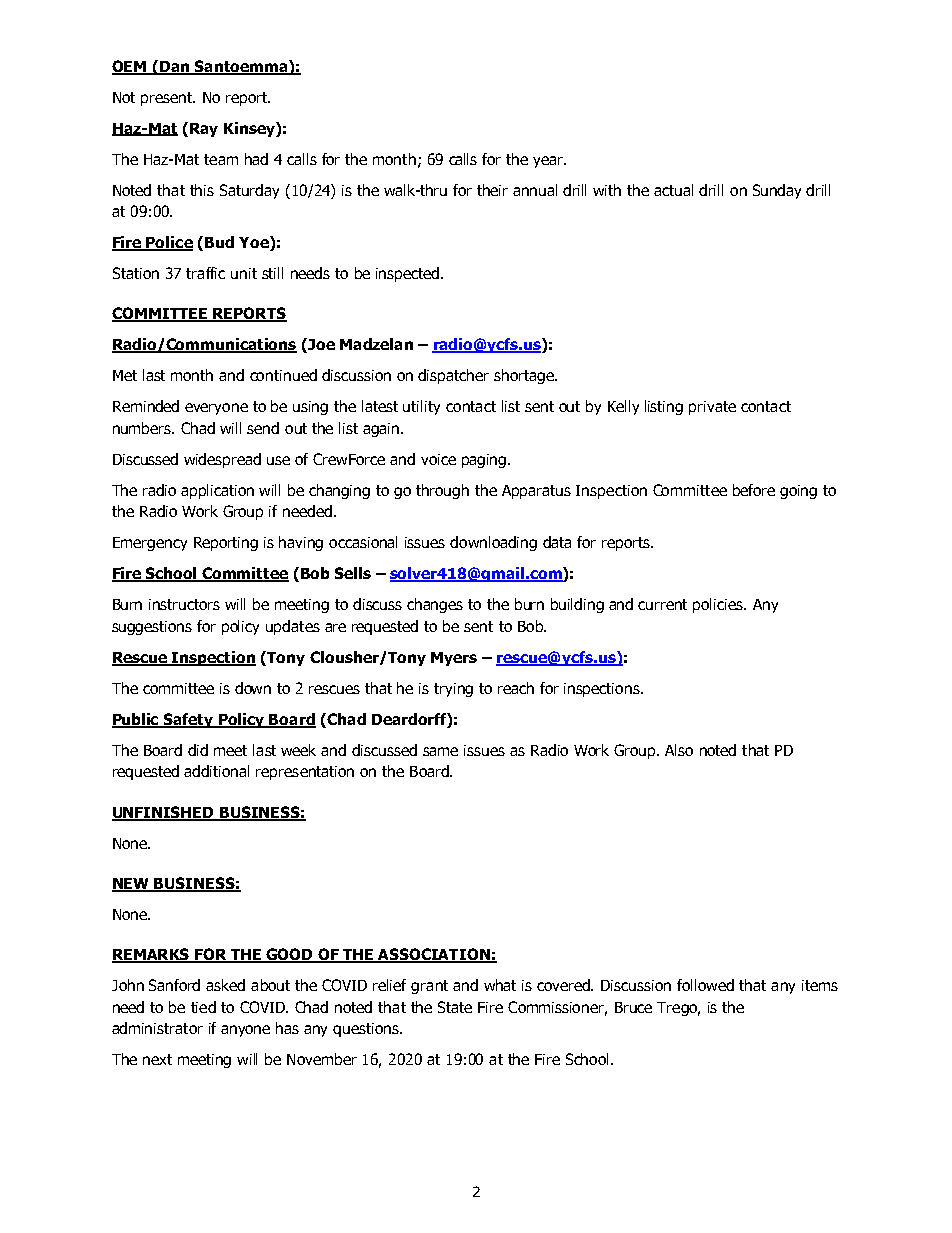 The height and width of the screenshot is (1233, 952). I want to click on policies, so click(719, 605).
